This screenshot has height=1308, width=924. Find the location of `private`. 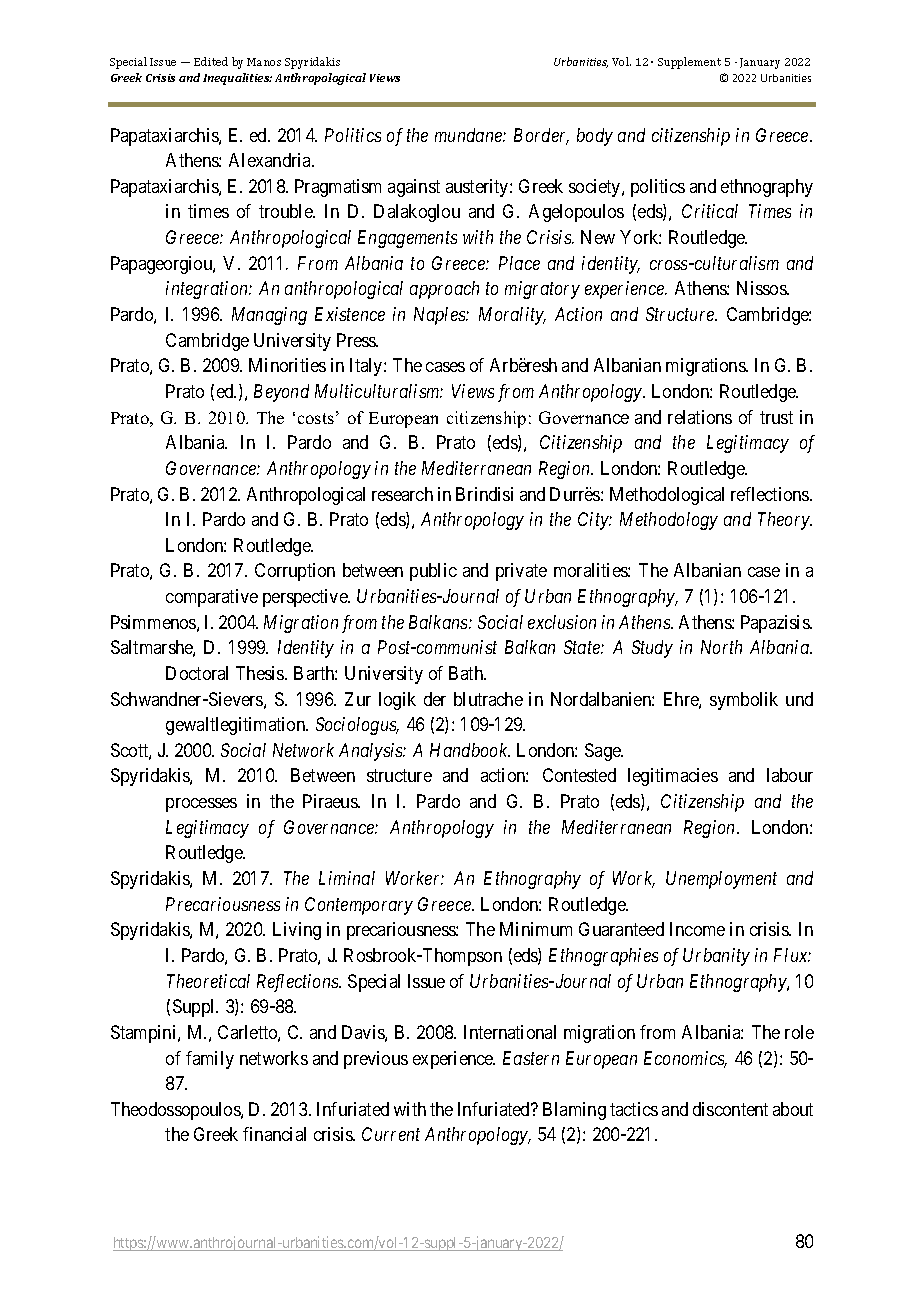

private is located at coordinates (521, 572).
